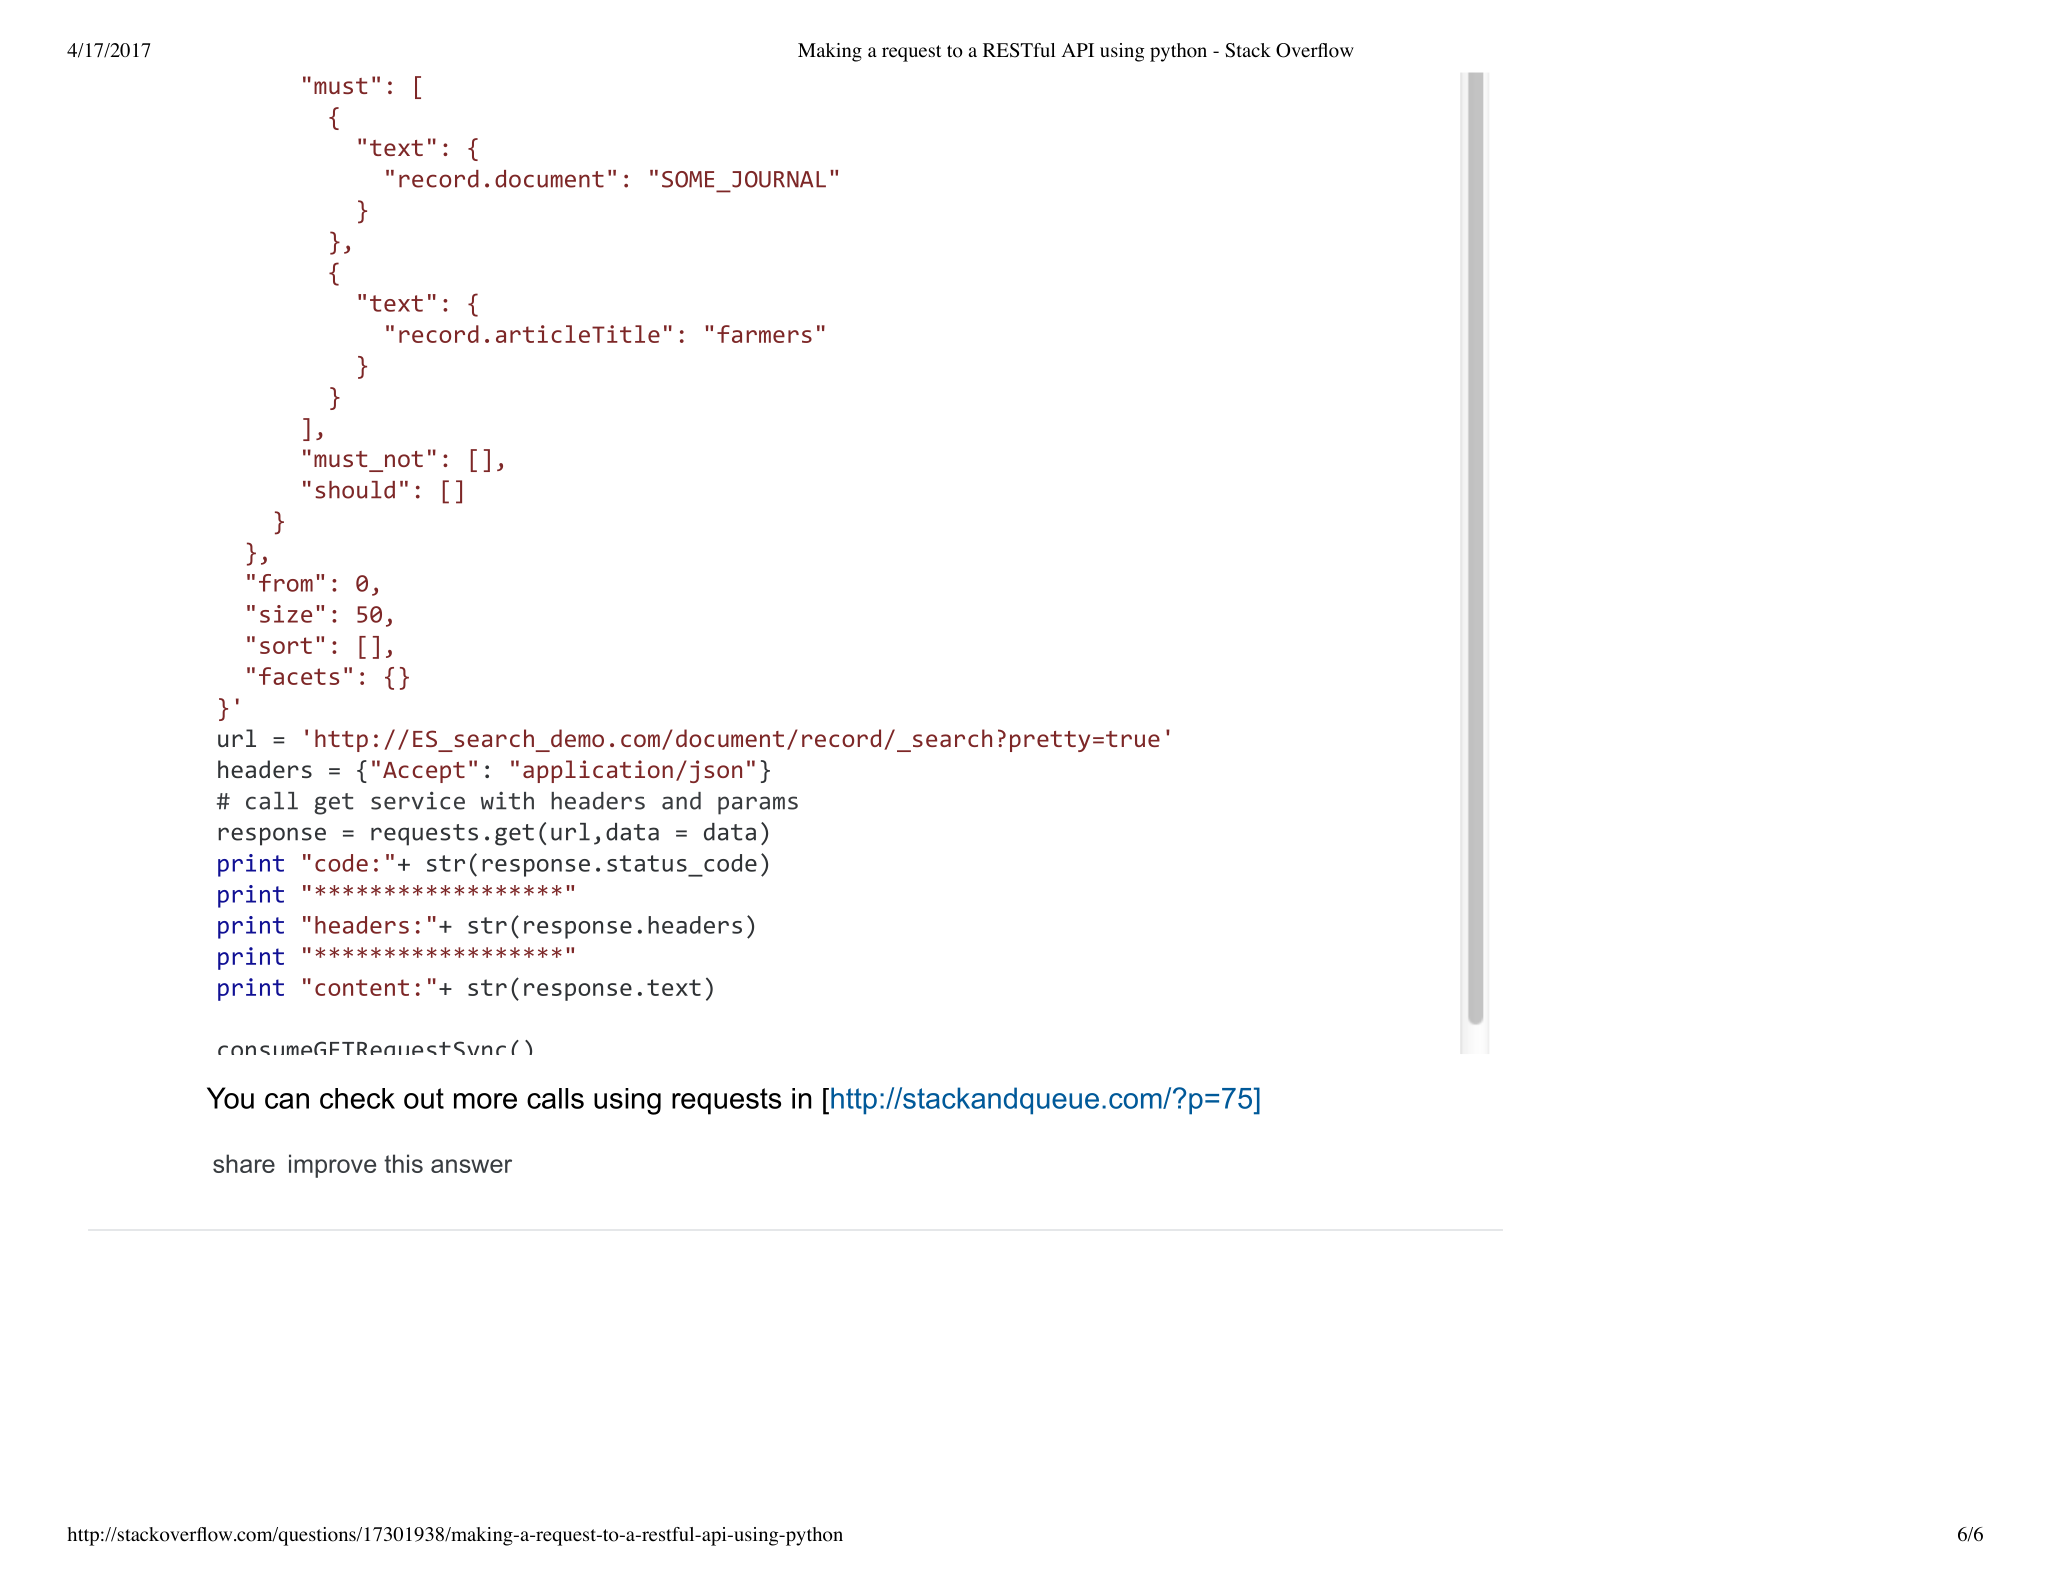  Describe the element at coordinates (355, 490) in the screenshot. I see `should` at that location.
